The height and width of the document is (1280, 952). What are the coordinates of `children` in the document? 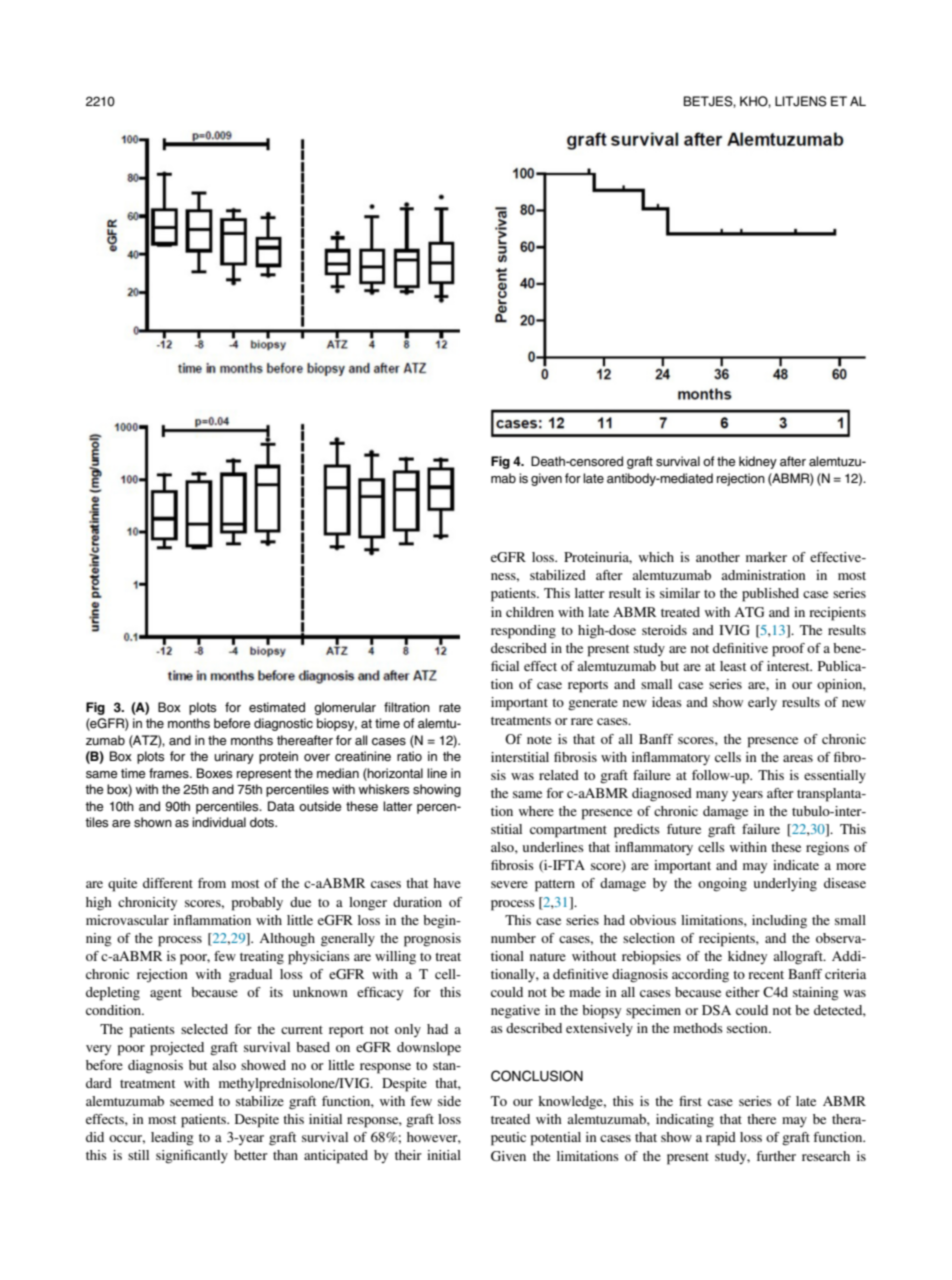 It's located at (530, 612).
